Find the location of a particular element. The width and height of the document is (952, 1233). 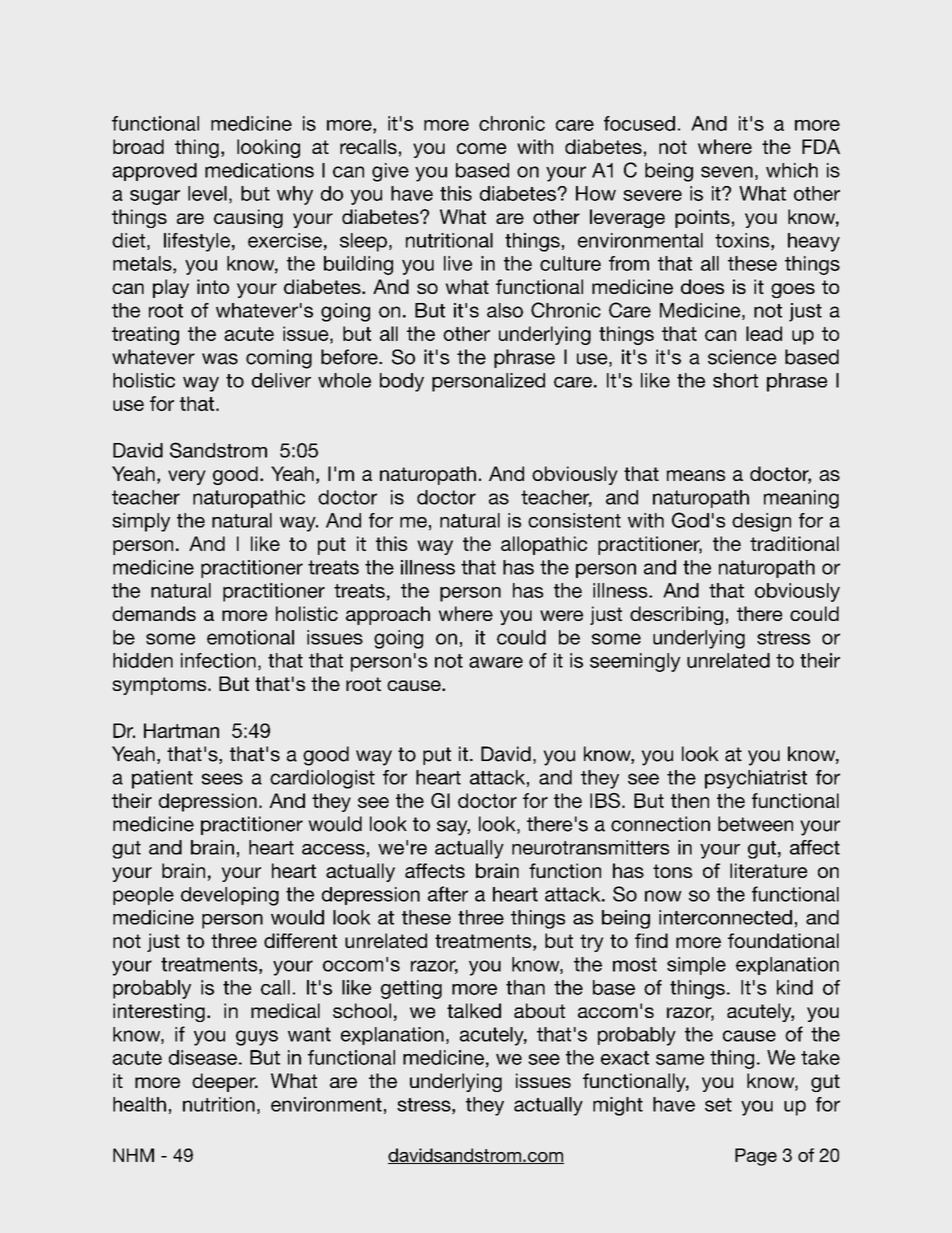

between is located at coordinates (755, 824).
